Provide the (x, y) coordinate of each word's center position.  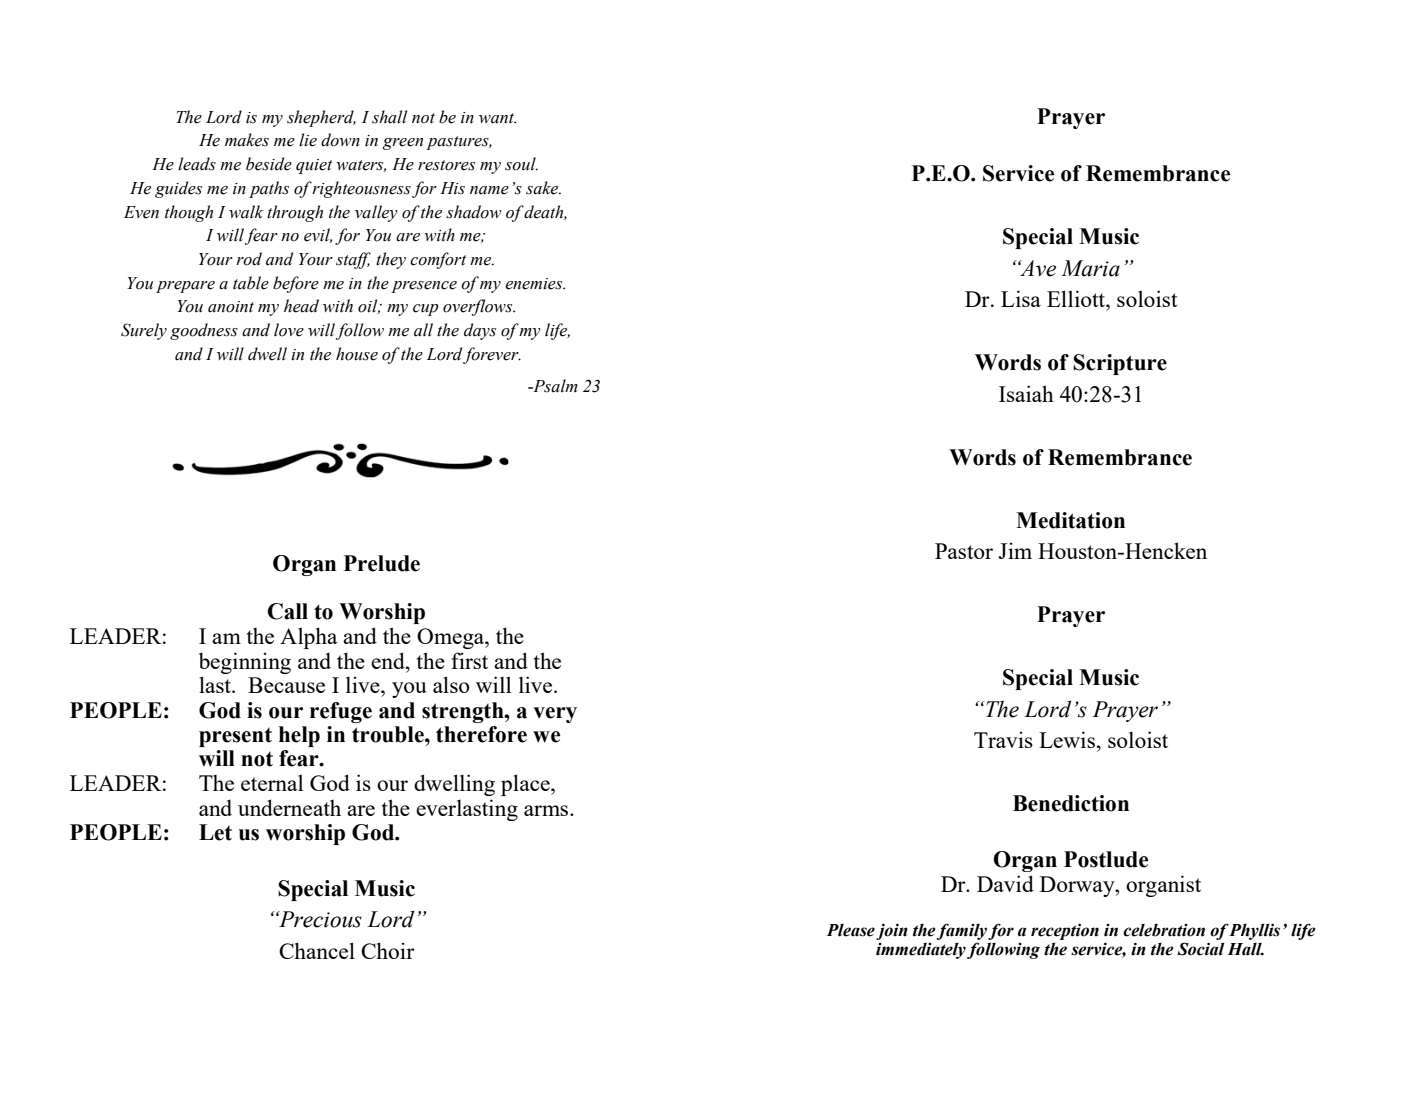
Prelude (382, 563)
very (555, 715)
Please (851, 930)
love (289, 330)
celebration (1164, 930)
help (299, 736)
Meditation (1070, 520)
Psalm (554, 386)
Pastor (964, 551)
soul (521, 164)
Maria (1090, 268)
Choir (388, 950)
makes (247, 140)
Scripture (1120, 364)
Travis (1003, 740)
